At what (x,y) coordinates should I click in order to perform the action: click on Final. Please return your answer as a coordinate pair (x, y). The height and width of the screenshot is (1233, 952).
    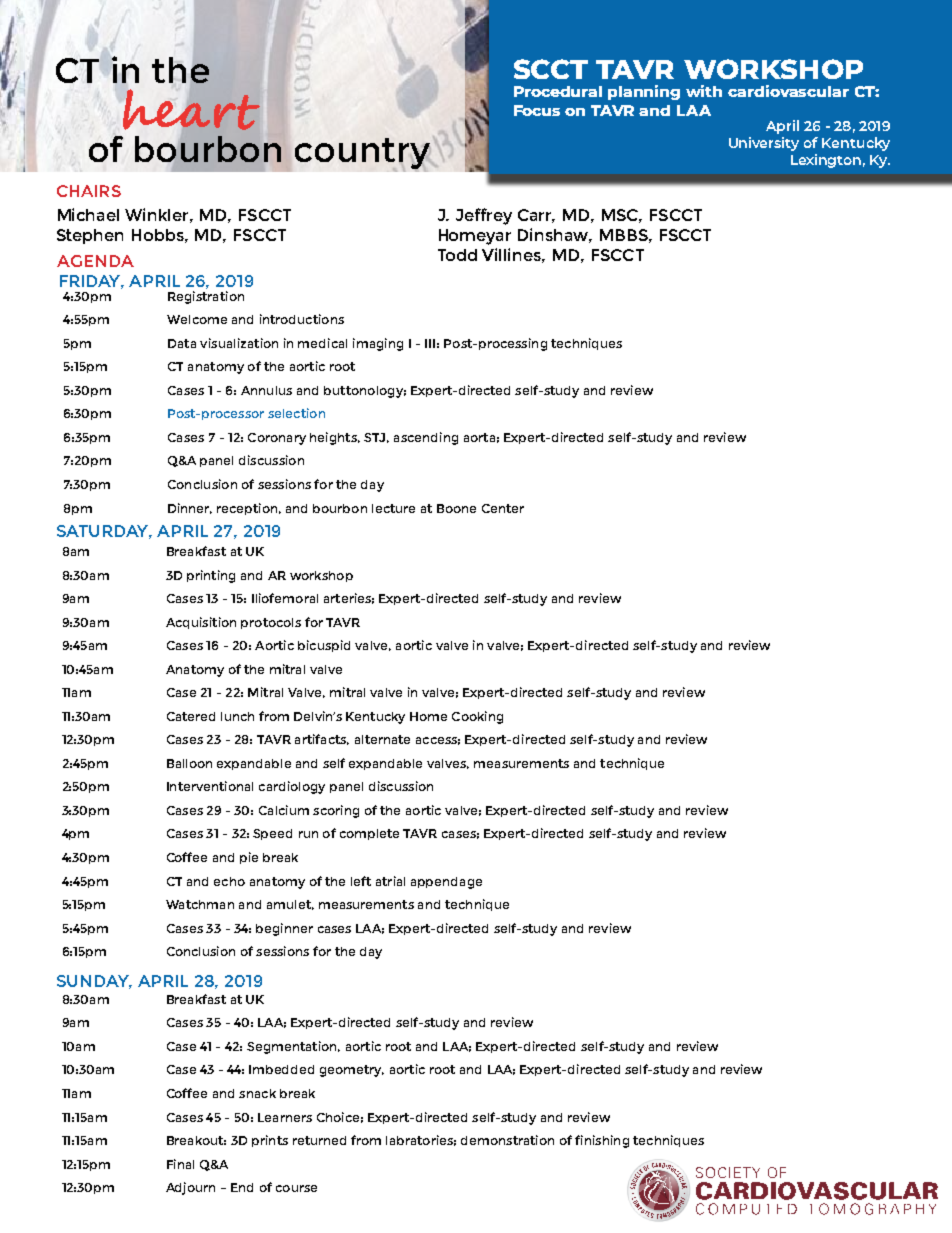
    Looking at the image, I should click on (180, 1164).
